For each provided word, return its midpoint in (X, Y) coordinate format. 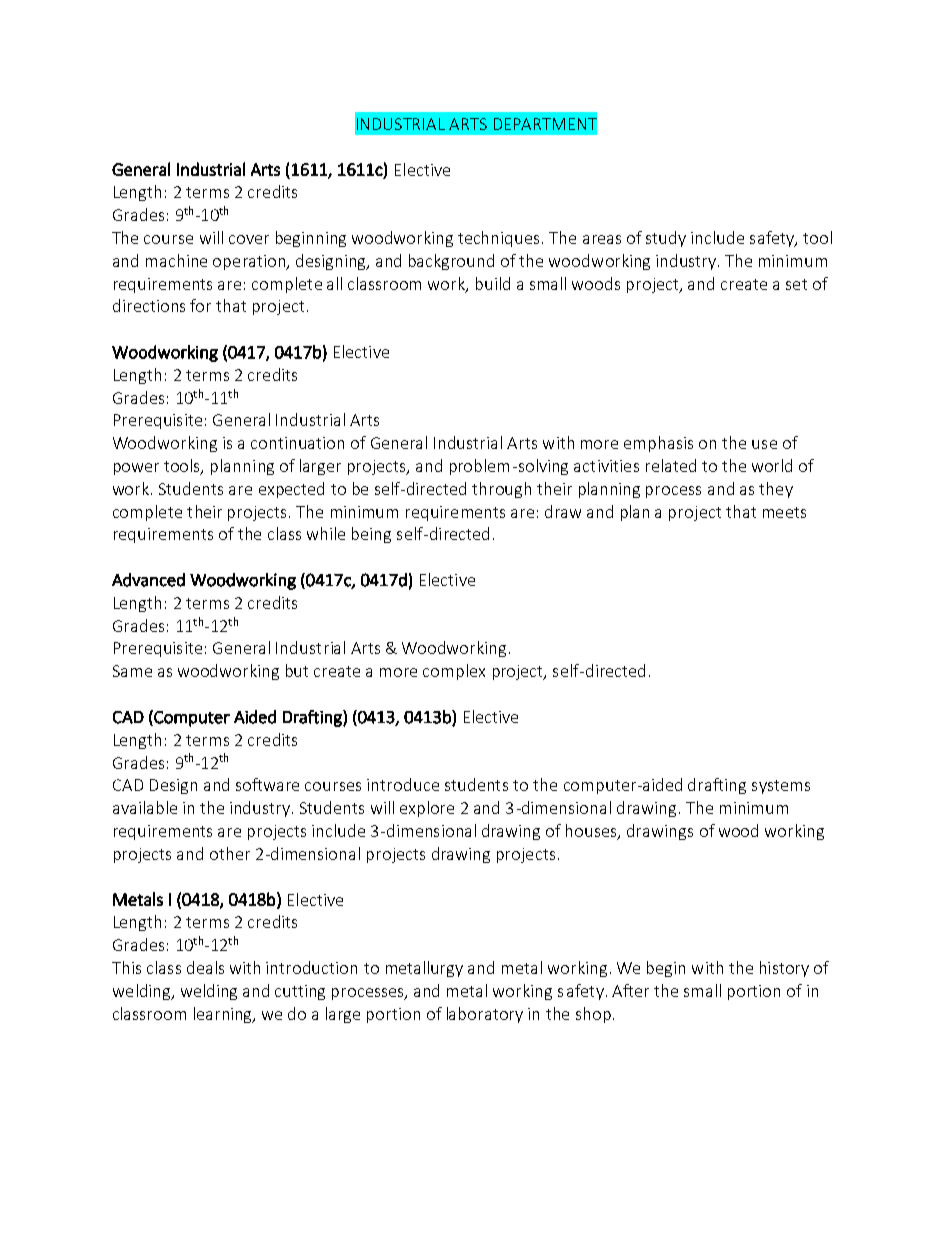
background (451, 262)
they (776, 490)
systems (781, 787)
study (666, 239)
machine (176, 260)
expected (291, 490)
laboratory (485, 1015)
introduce (403, 784)
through (501, 490)
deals (205, 967)
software (267, 784)
